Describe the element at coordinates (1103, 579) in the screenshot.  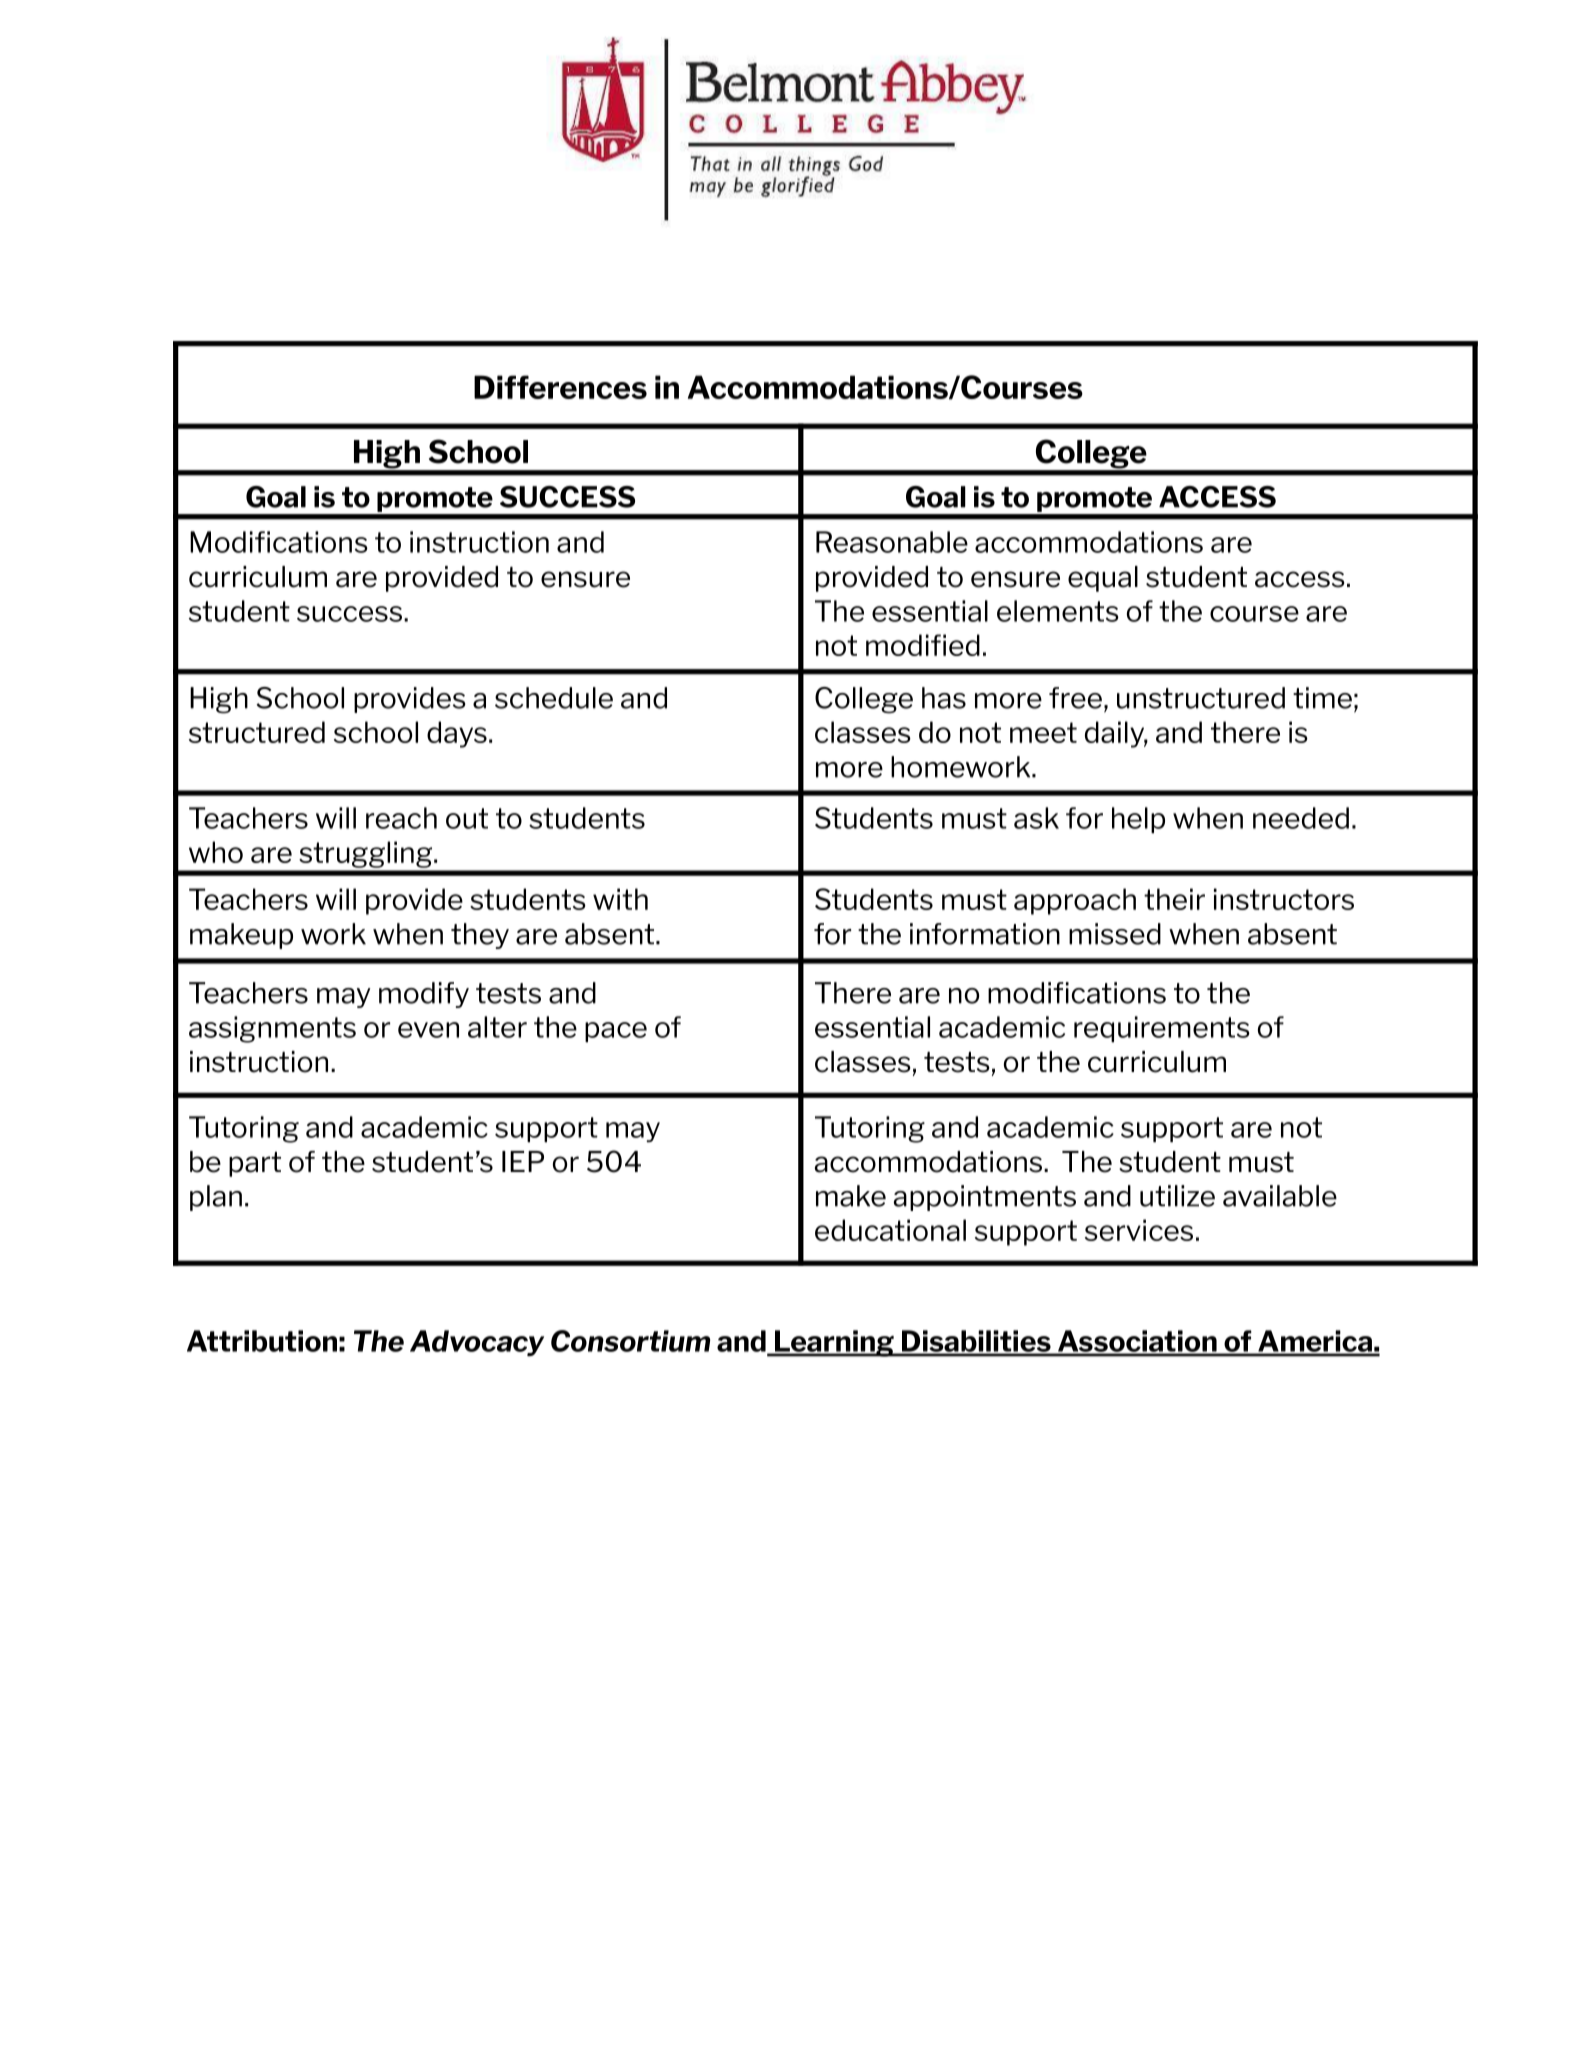
I see `equal` at that location.
